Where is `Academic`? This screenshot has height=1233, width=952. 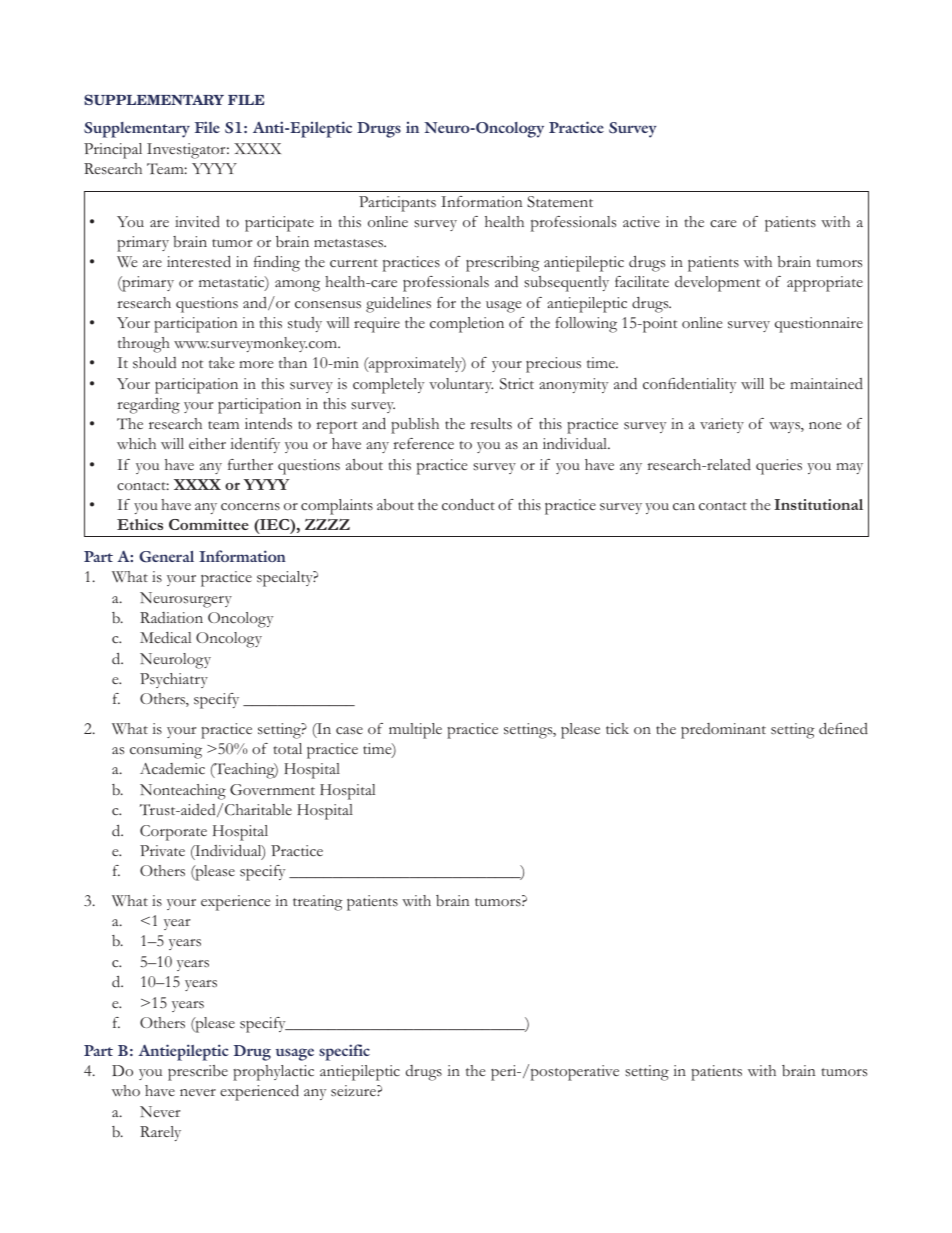 Academic is located at coordinates (172, 769).
